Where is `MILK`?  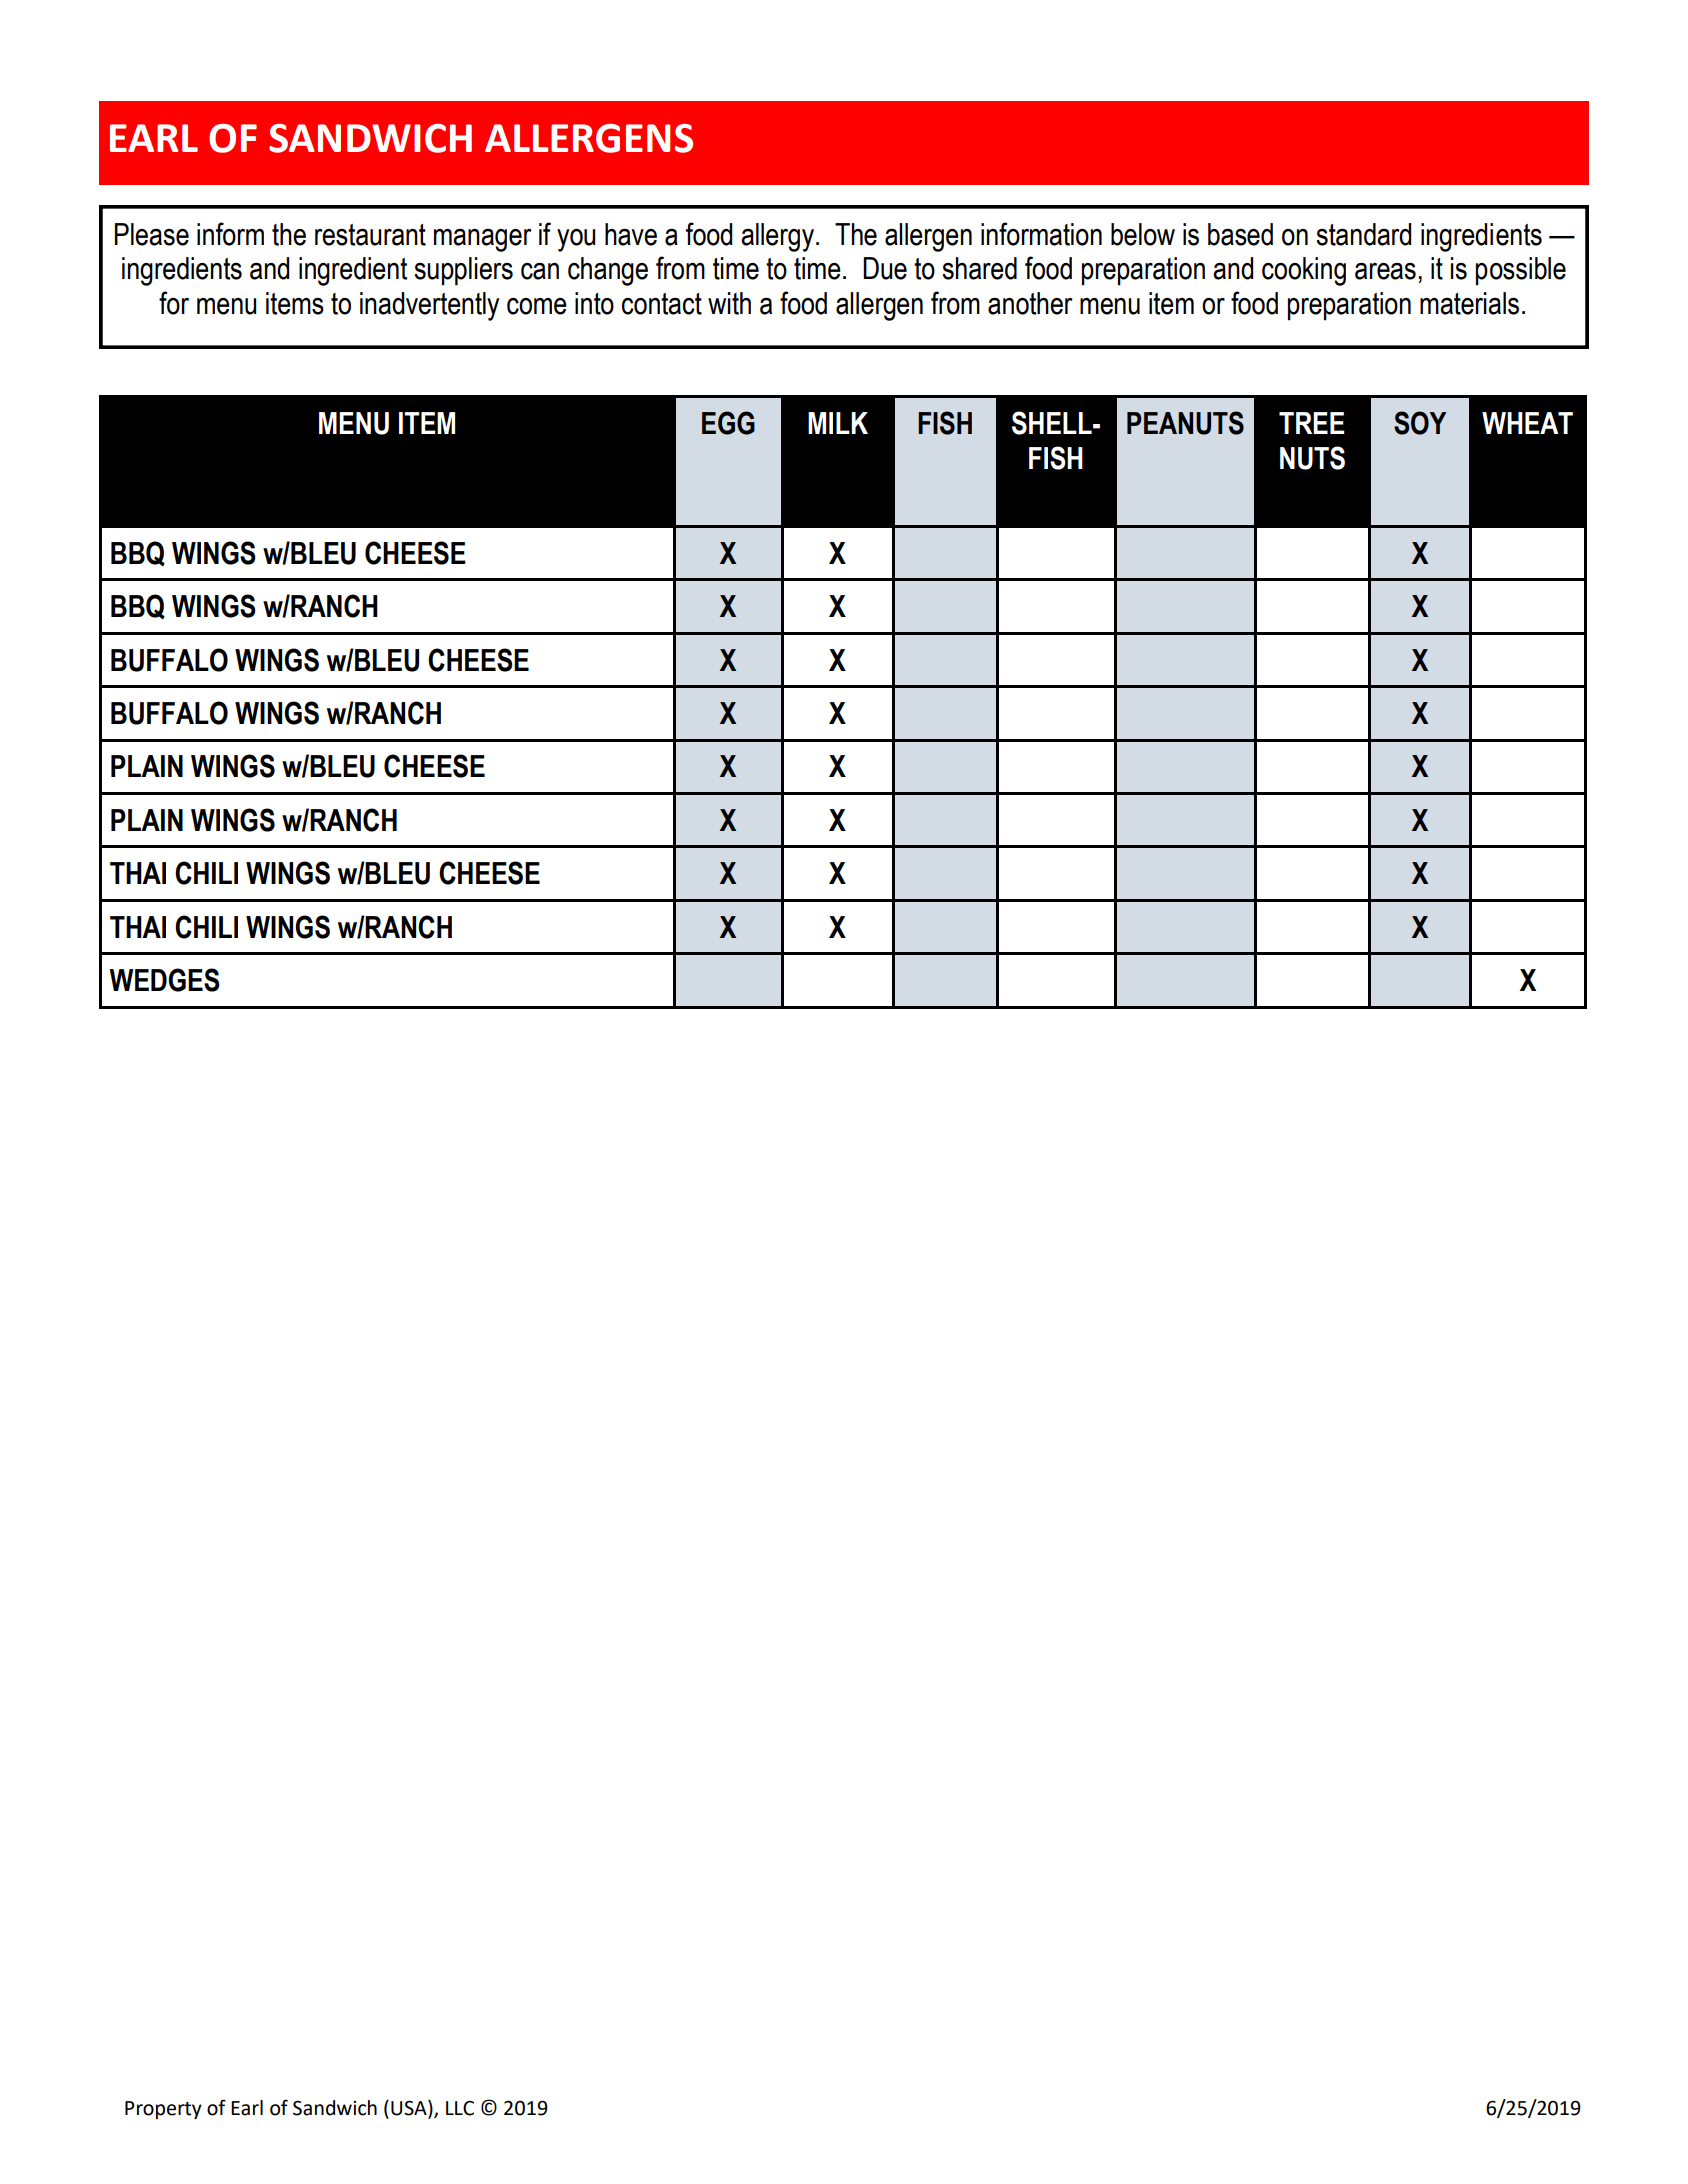
MILK is located at coordinates (838, 423).
